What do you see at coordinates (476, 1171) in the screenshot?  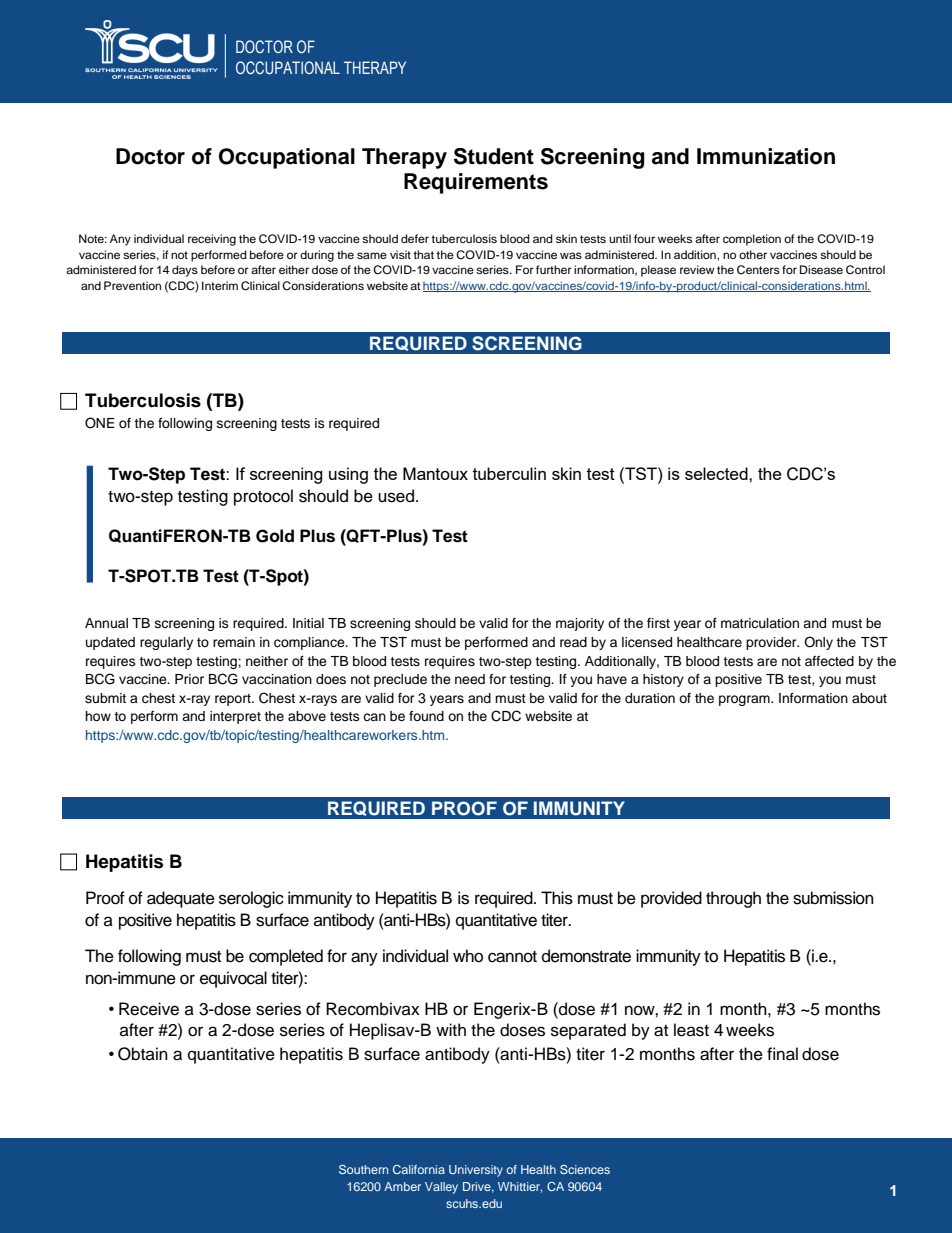 I see `University` at bounding box center [476, 1171].
